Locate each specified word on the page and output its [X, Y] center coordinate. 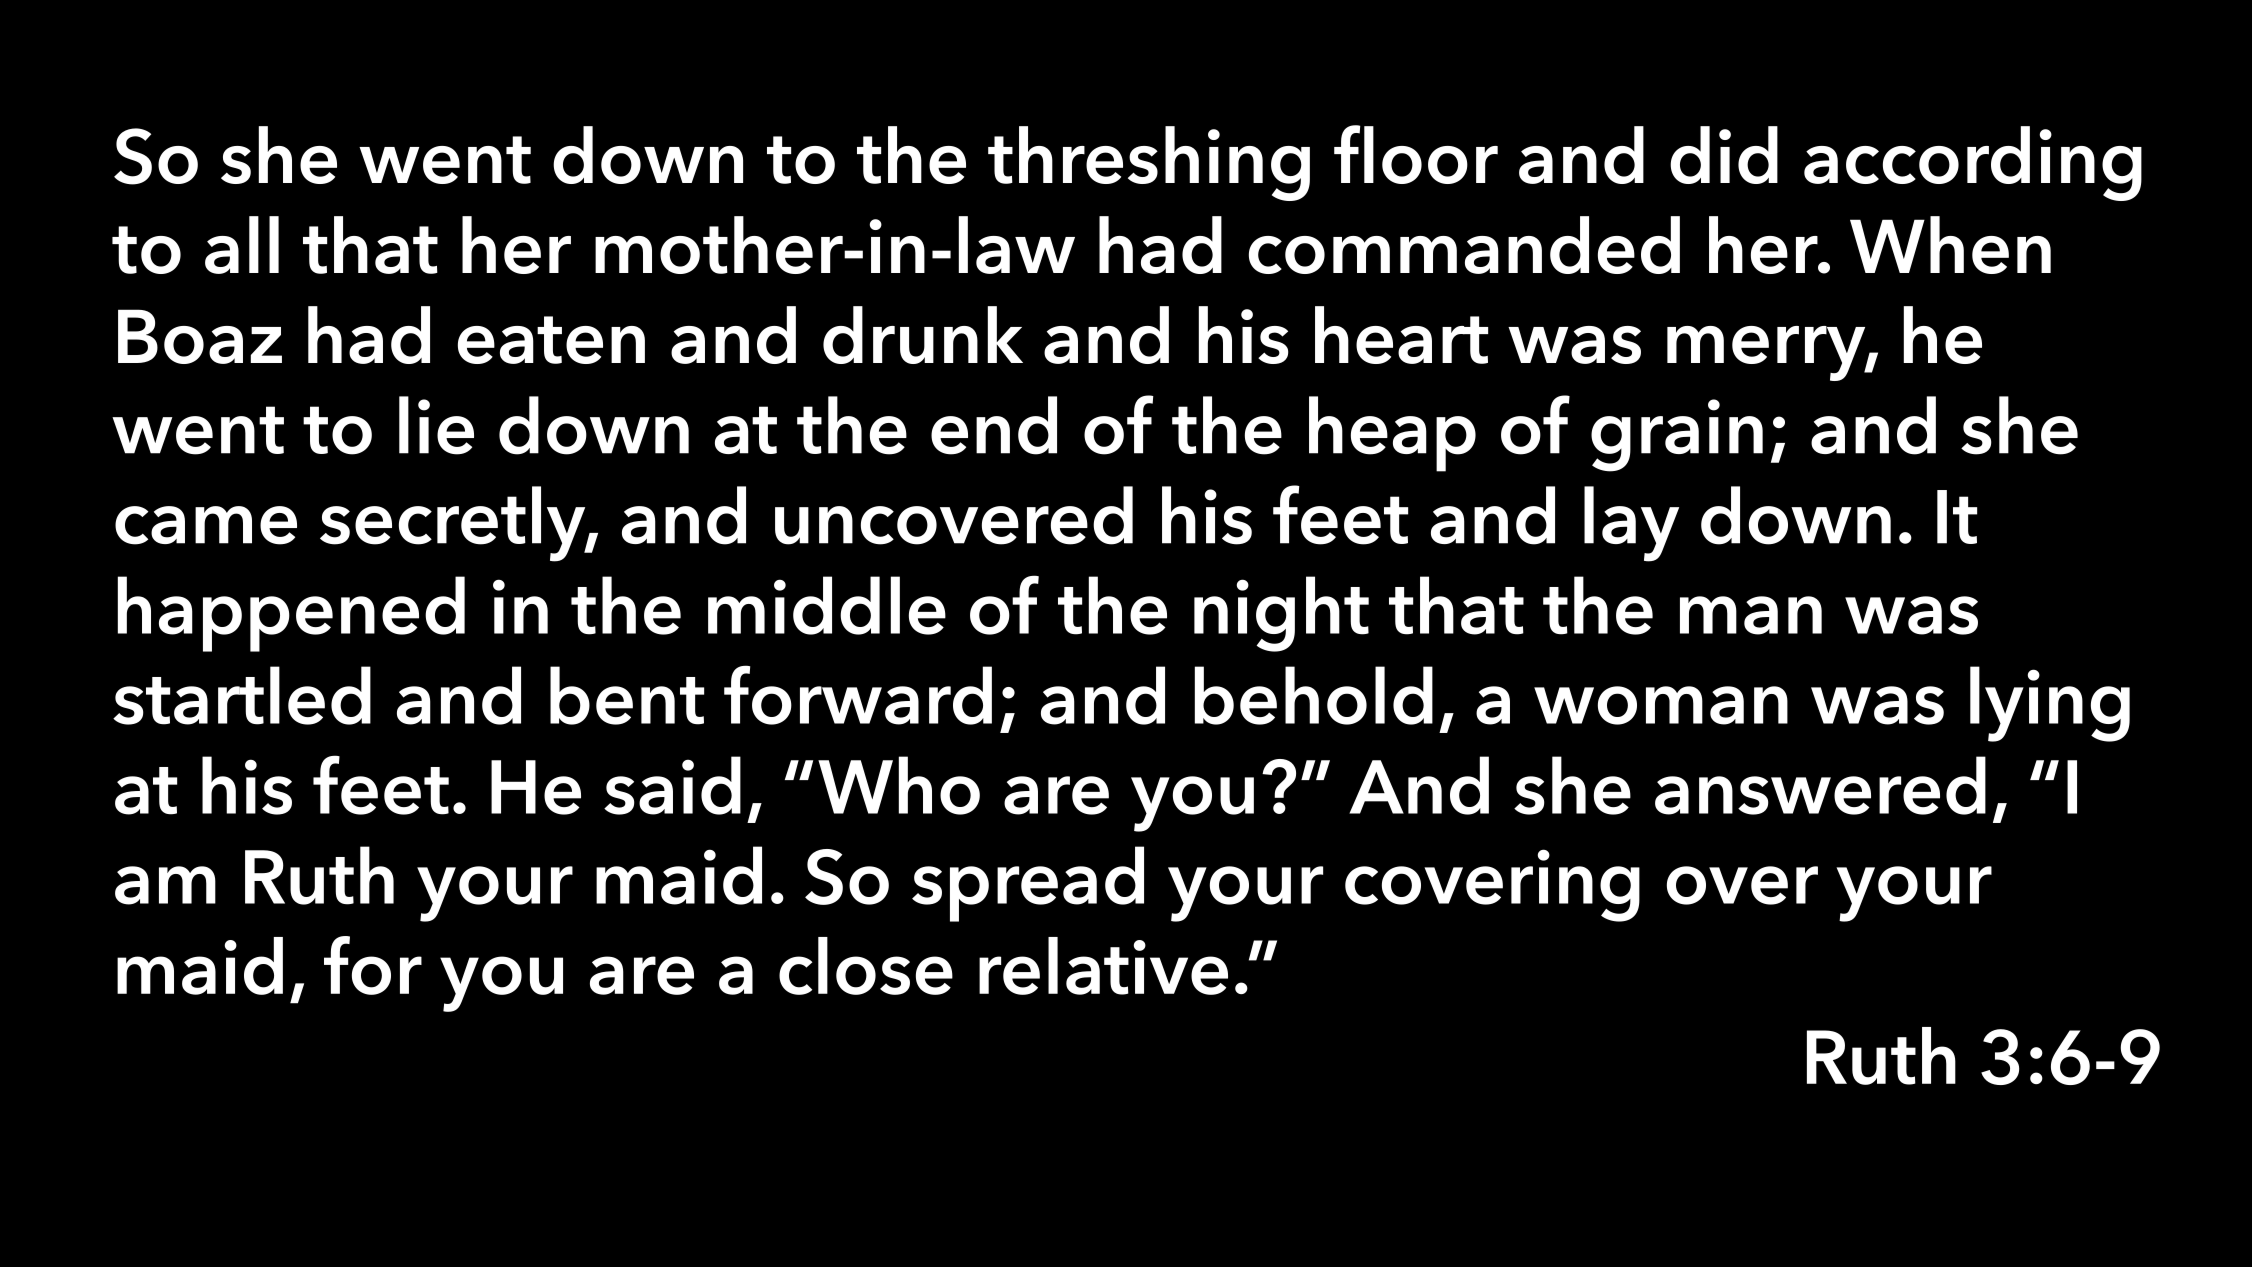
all [242, 245]
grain [1677, 435]
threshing [1149, 163]
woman [1661, 705]
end [994, 425]
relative [1103, 966]
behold [1314, 695]
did [1724, 155]
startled [242, 695]
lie [436, 425]
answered [1820, 785]
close [866, 966]
